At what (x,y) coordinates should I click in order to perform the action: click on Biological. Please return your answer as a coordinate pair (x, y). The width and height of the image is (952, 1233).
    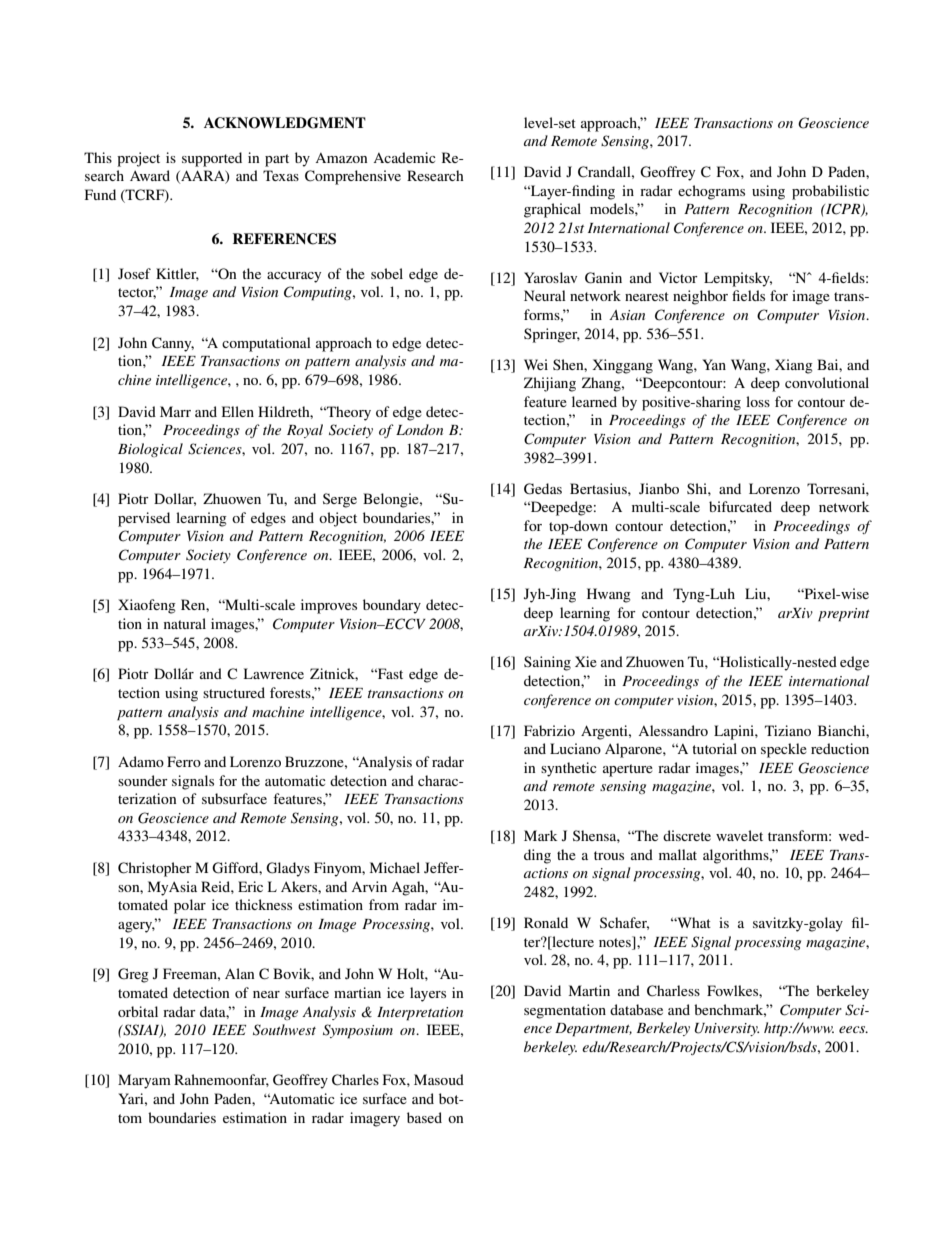
    Looking at the image, I should click on (150, 450).
